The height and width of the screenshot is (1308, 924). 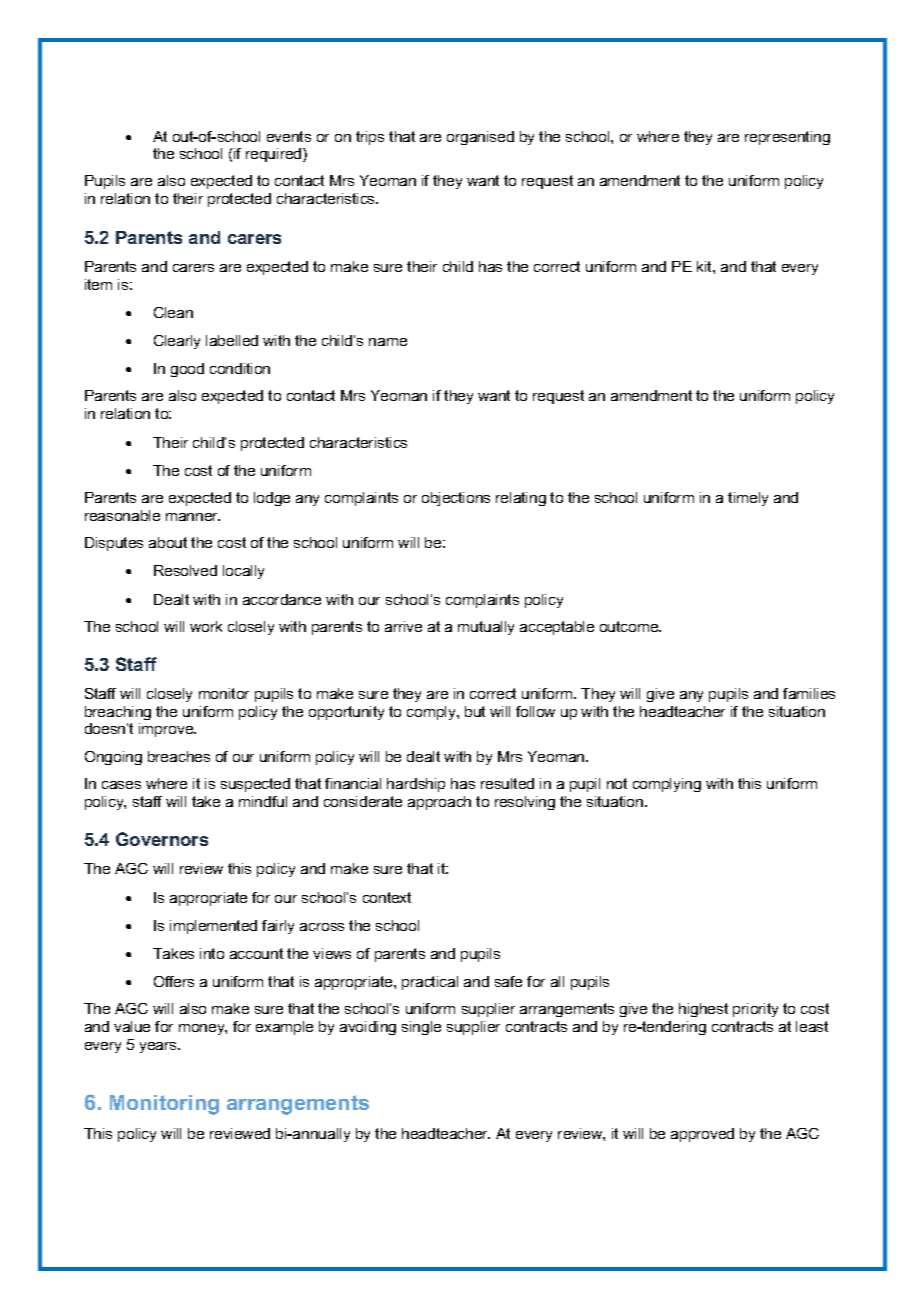 What do you see at coordinates (275, 155) in the screenshot?
I see `required` at bounding box center [275, 155].
